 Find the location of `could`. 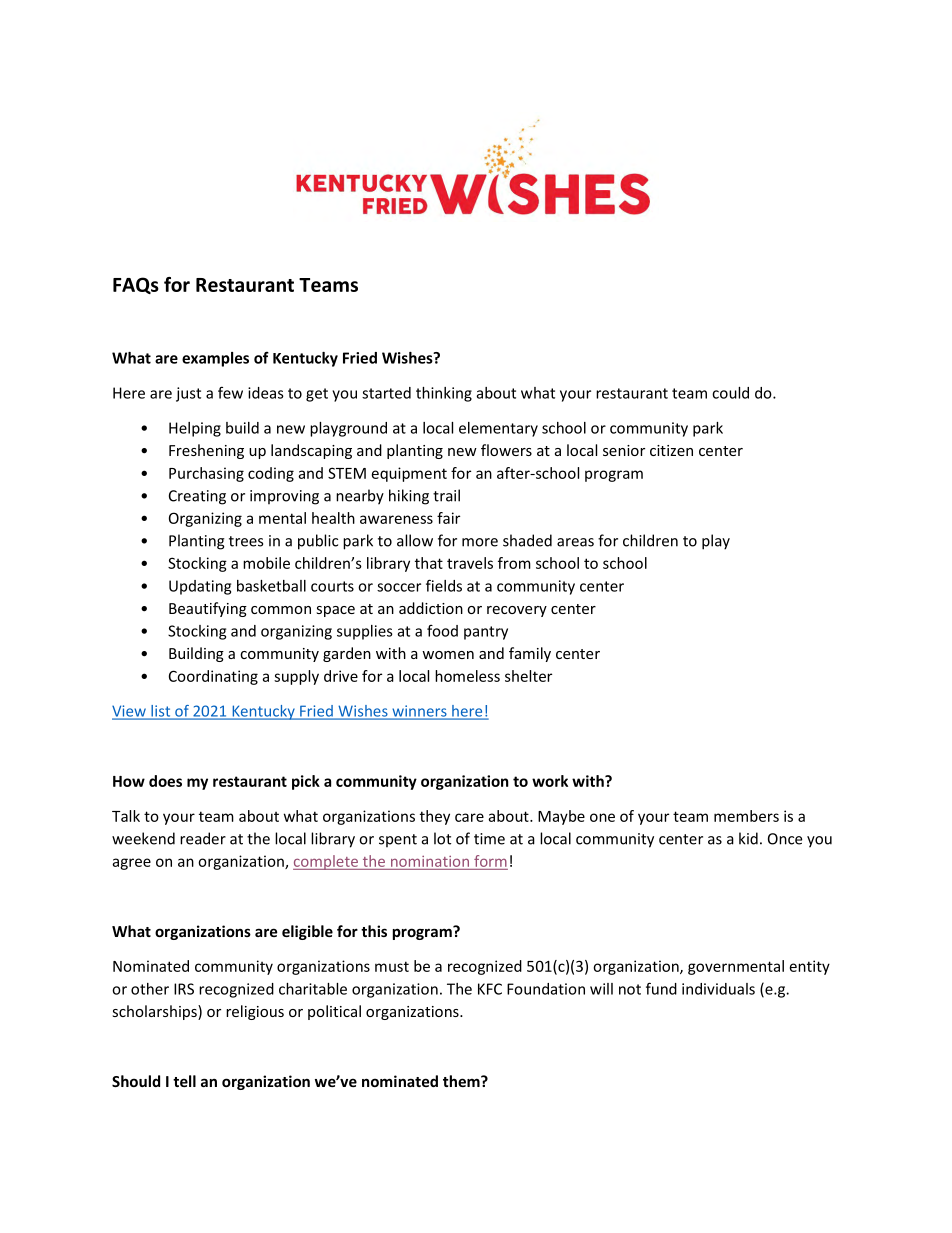

could is located at coordinates (730, 393).
